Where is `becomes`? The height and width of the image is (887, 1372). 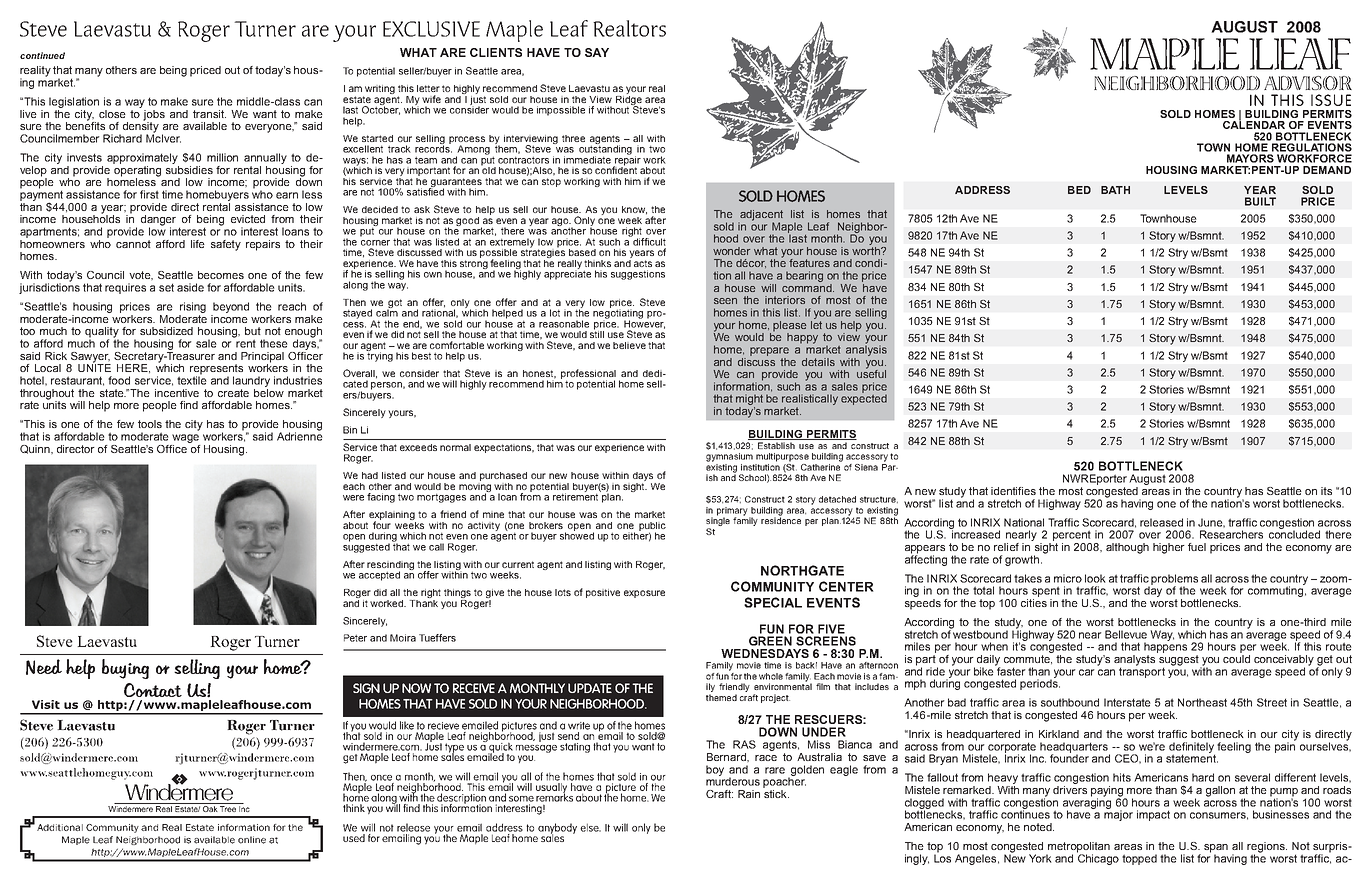 becomes is located at coordinates (221, 275).
